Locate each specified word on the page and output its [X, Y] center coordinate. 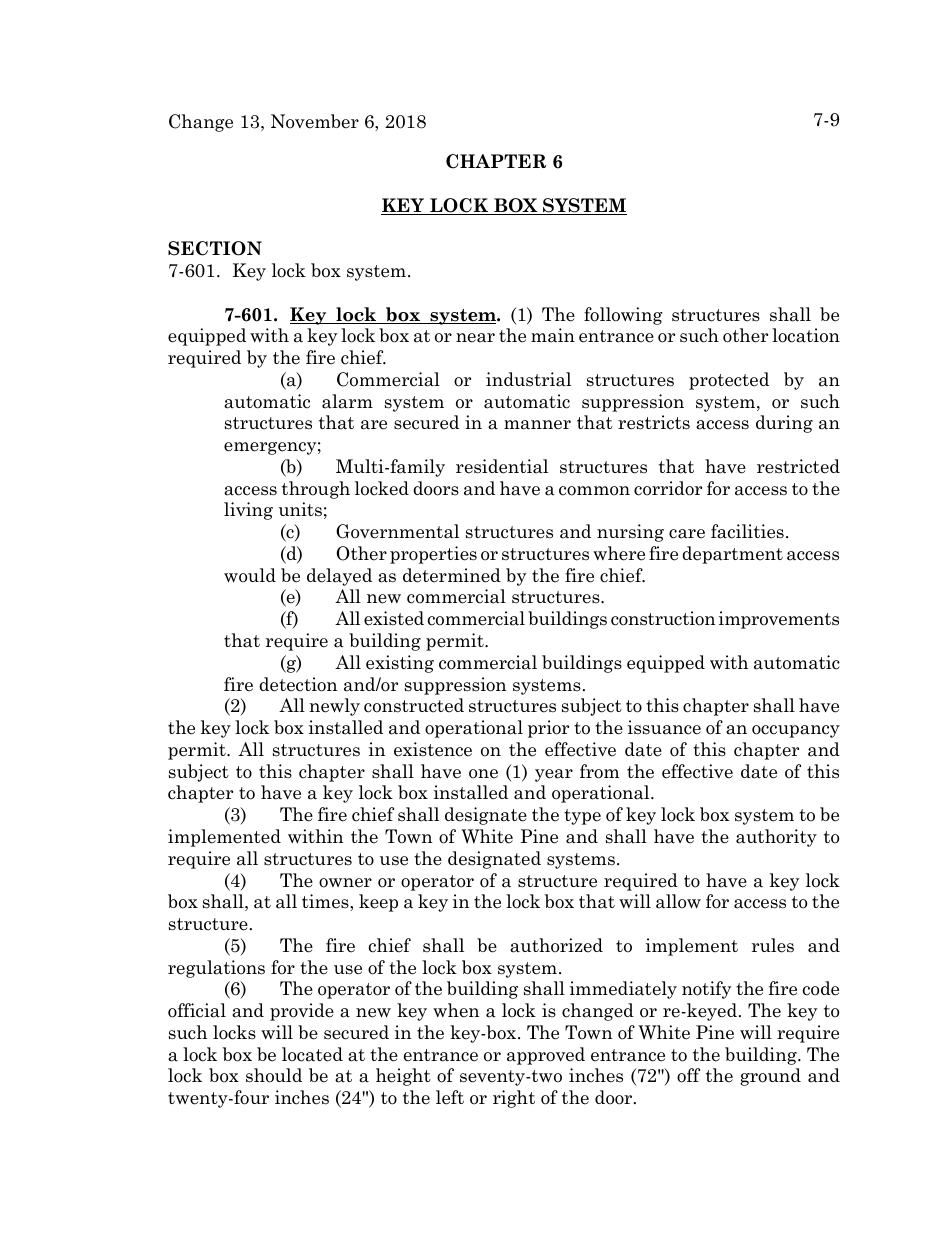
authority [776, 838]
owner [345, 883]
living [248, 511]
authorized [556, 945]
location [806, 335]
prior [548, 729]
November [315, 121]
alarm [347, 401]
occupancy [796, 731]
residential [502, 466]
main [553, 335]
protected [729, 381]
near [475, 338]
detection [298, 684]
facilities [747, 531]
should [274, 1075]
